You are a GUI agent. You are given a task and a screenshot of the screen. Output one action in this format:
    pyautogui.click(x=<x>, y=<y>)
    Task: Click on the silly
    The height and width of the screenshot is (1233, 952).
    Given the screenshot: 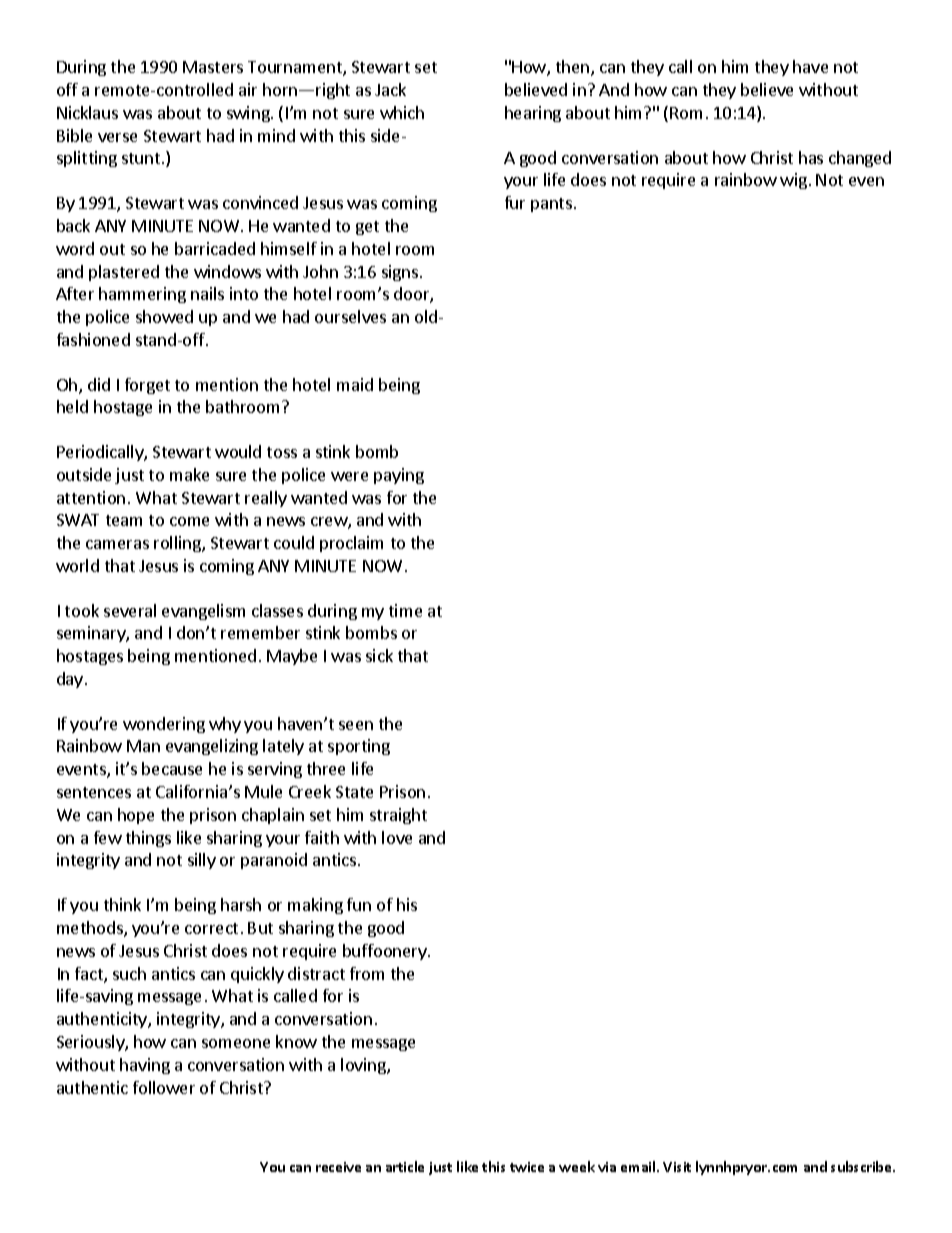 What is the action you would take?
    pyautogui.click(x=202, y=861)
